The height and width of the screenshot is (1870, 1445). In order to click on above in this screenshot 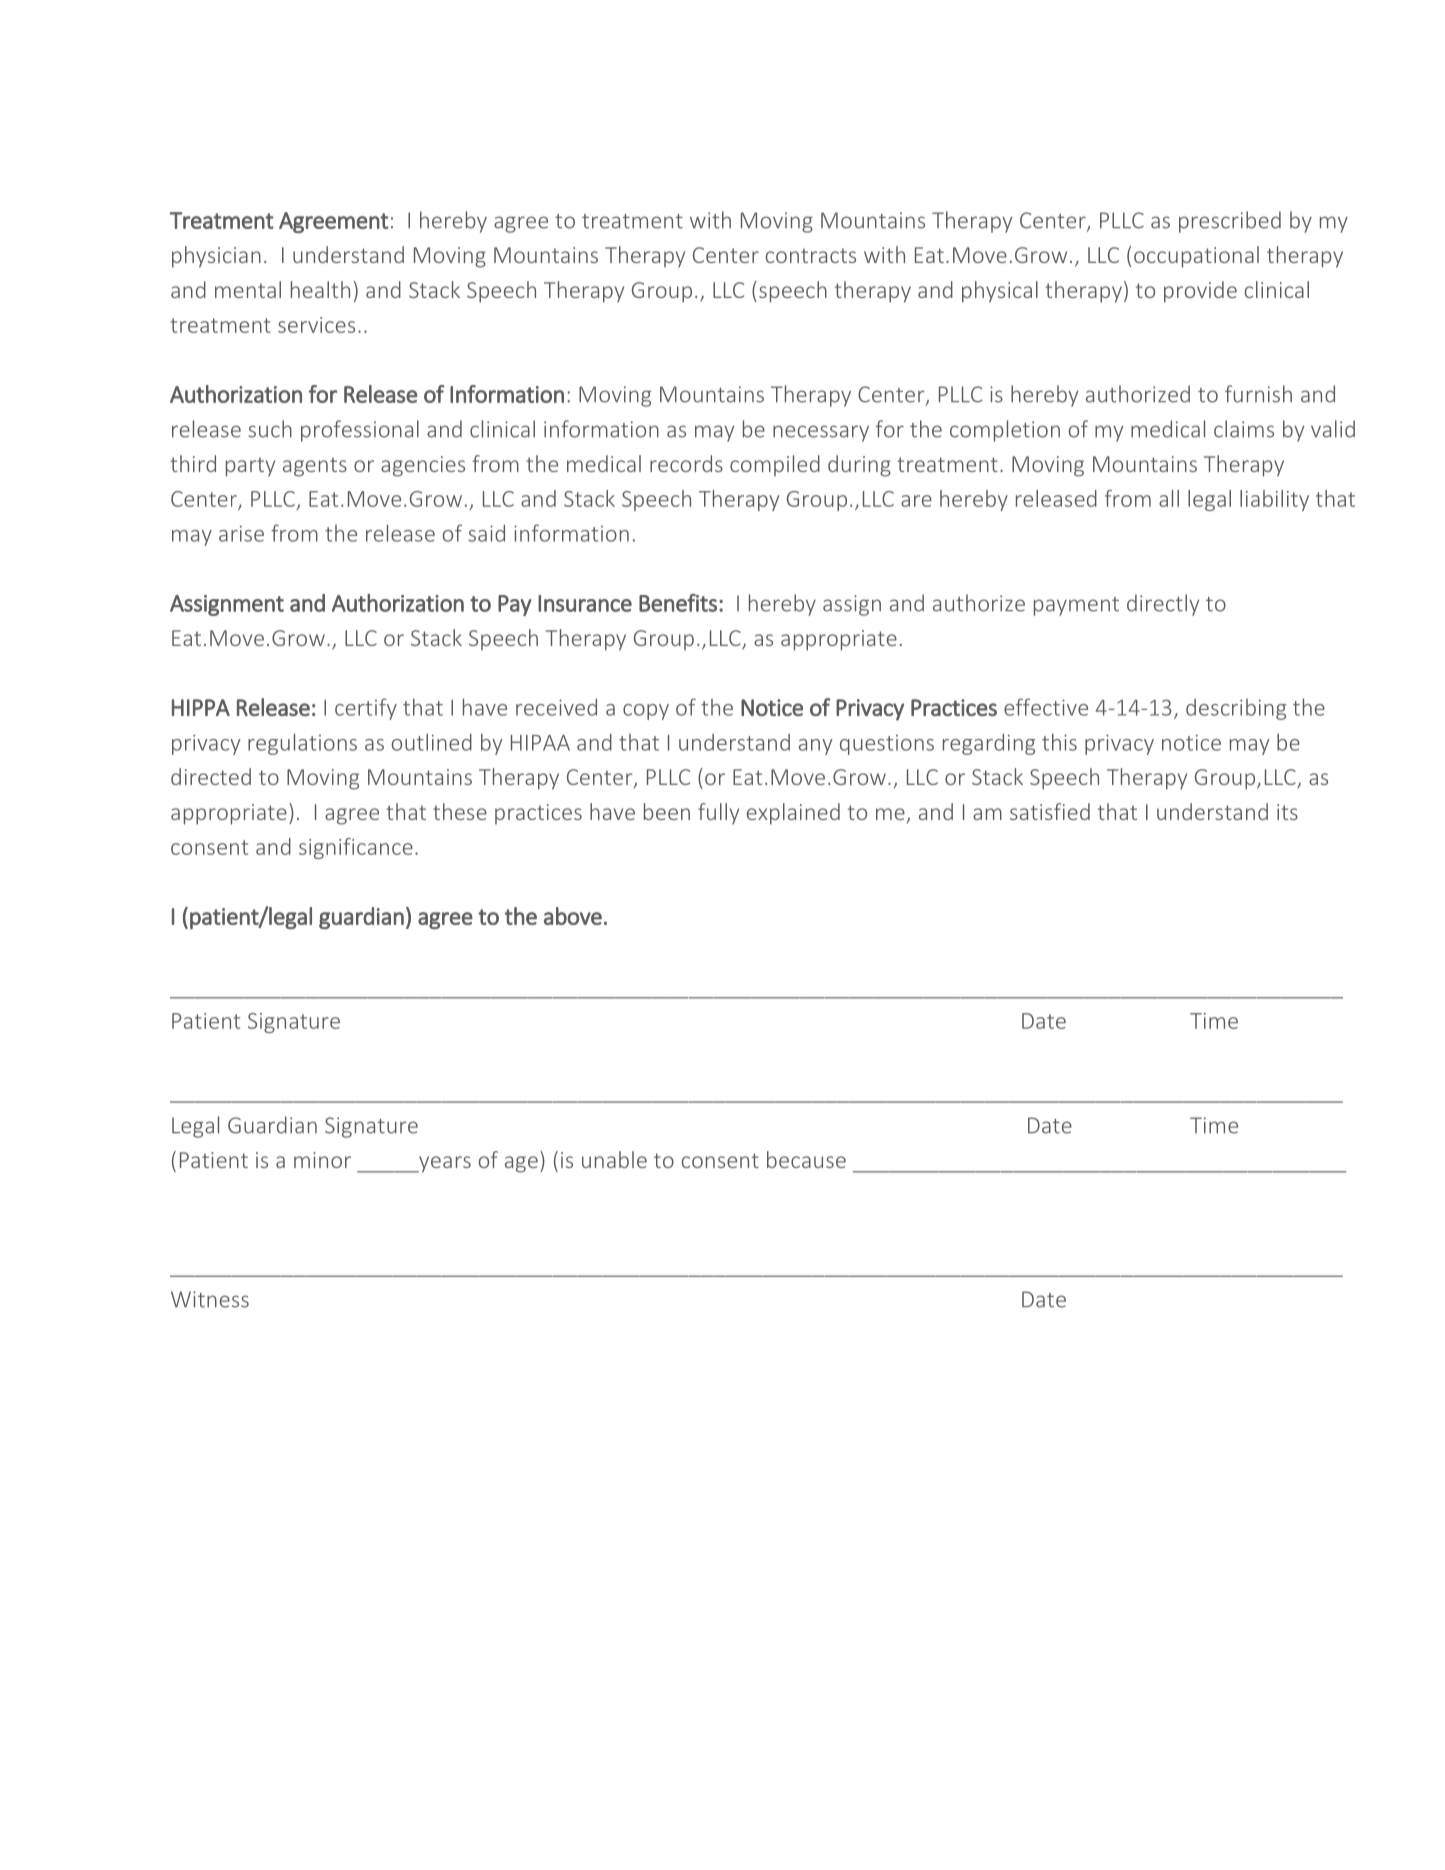, I will do `click(573, 916)`.
